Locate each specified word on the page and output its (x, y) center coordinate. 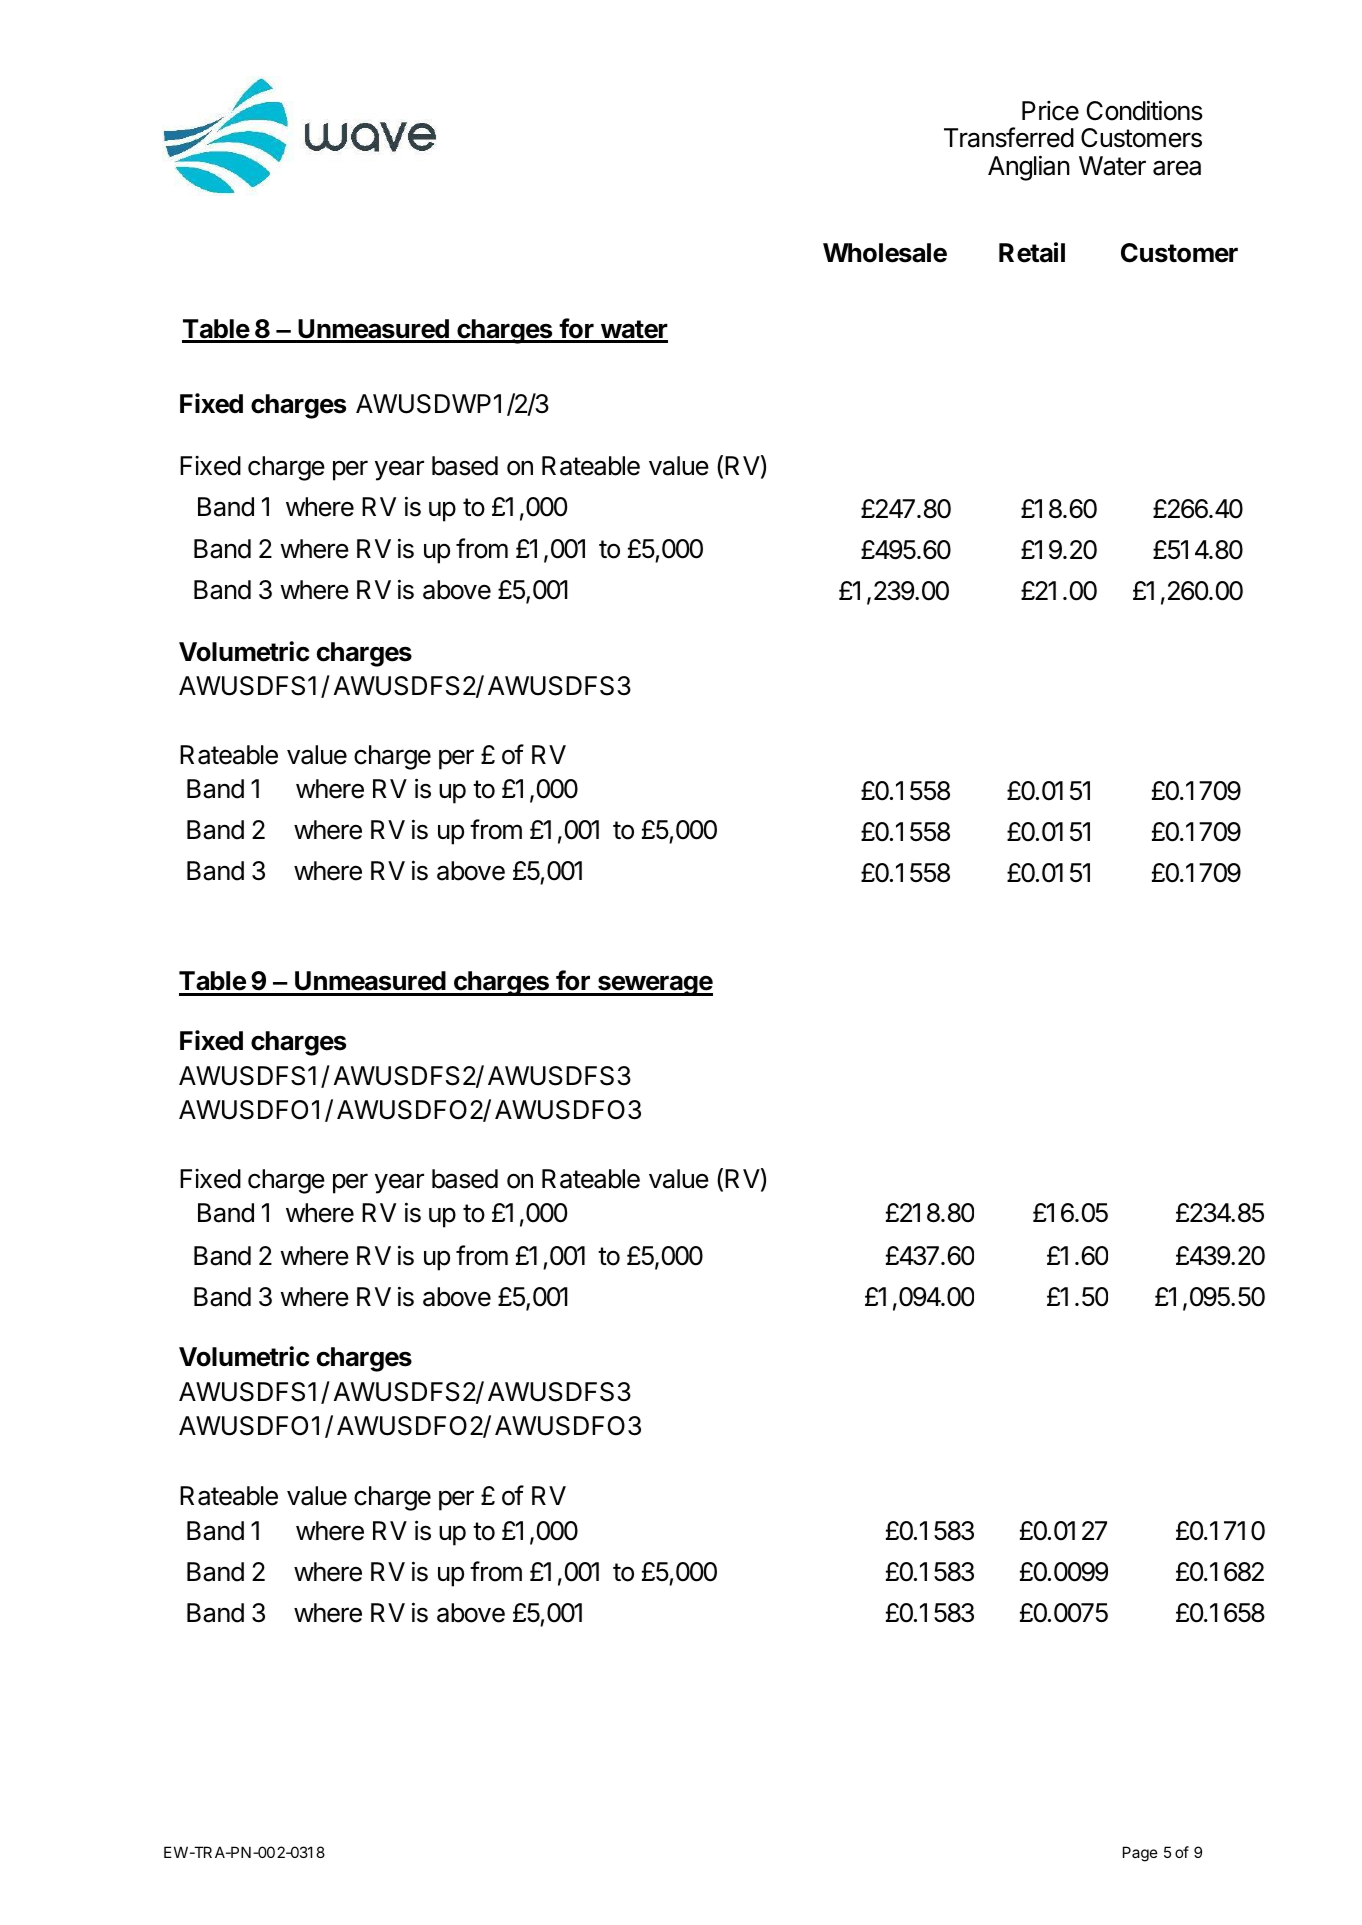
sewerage (654, 985)
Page (1140, 1854)
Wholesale (885, 253)
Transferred (1009, 137)
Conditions (1144, 110)
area (1177, 168)
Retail (1032, 252)
